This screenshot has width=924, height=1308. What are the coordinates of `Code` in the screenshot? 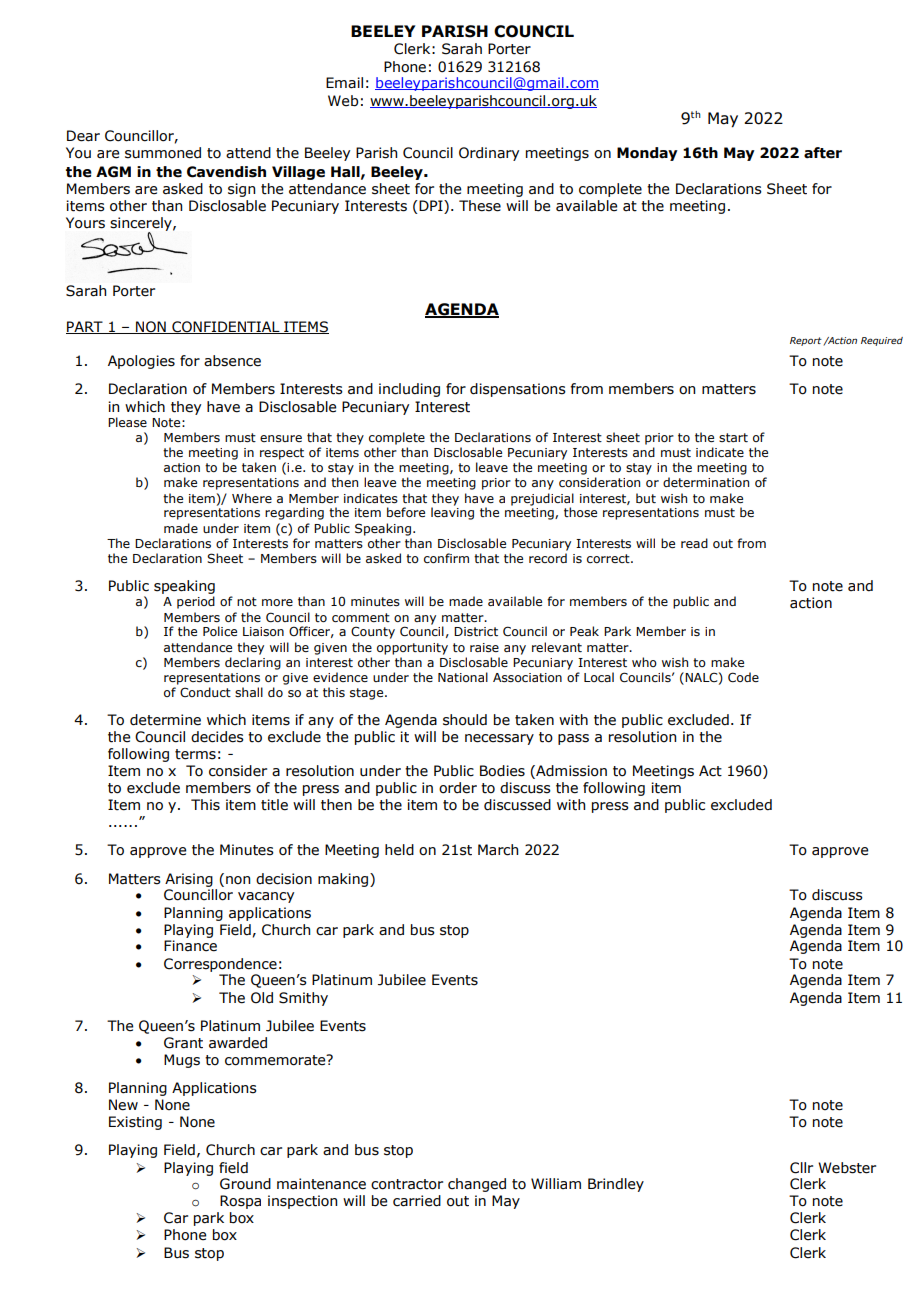 It's located at (743, 677).
